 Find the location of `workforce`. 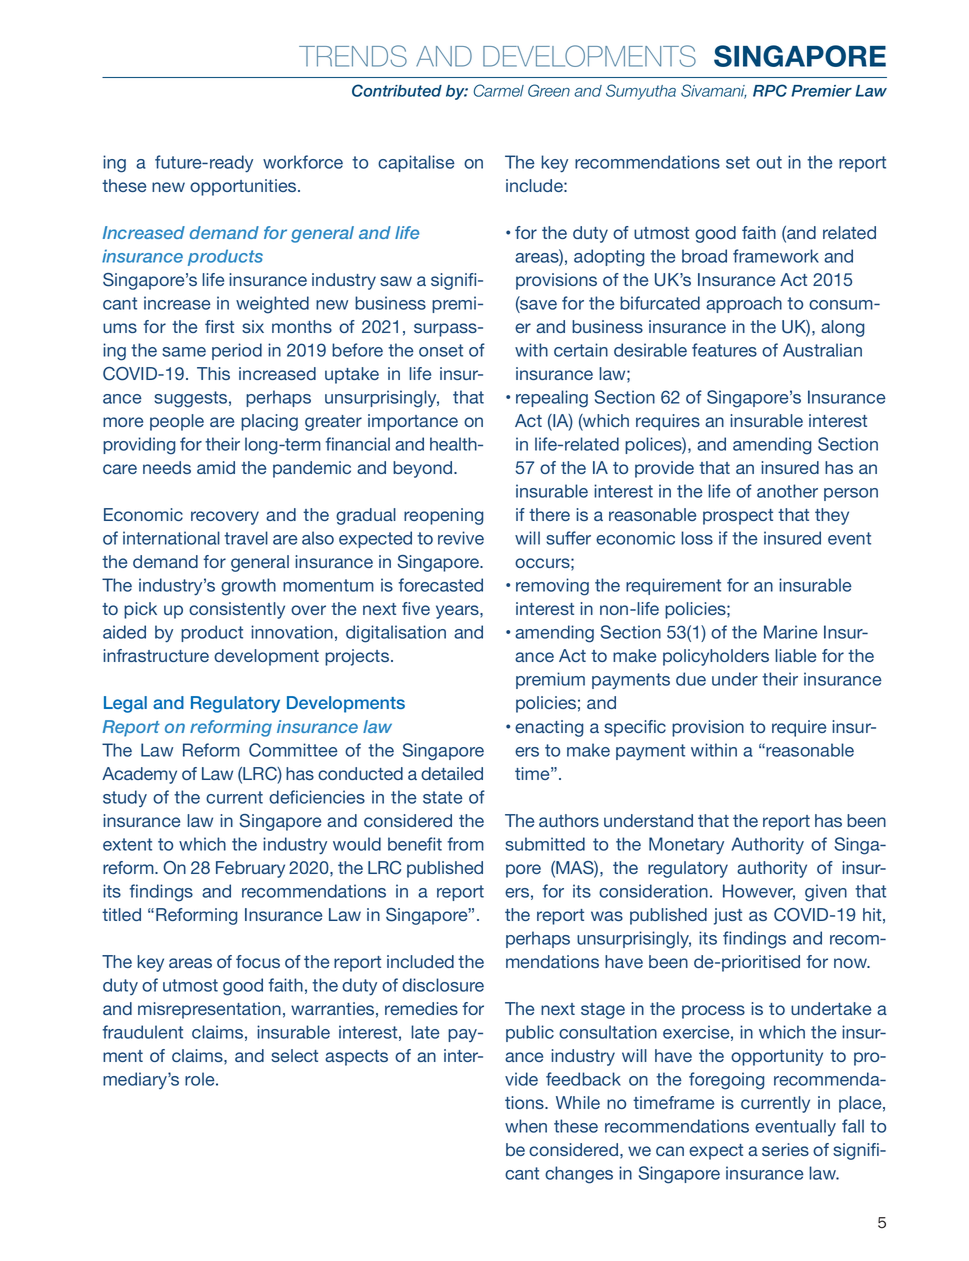

workforce is located at coordinates (303, 162).
